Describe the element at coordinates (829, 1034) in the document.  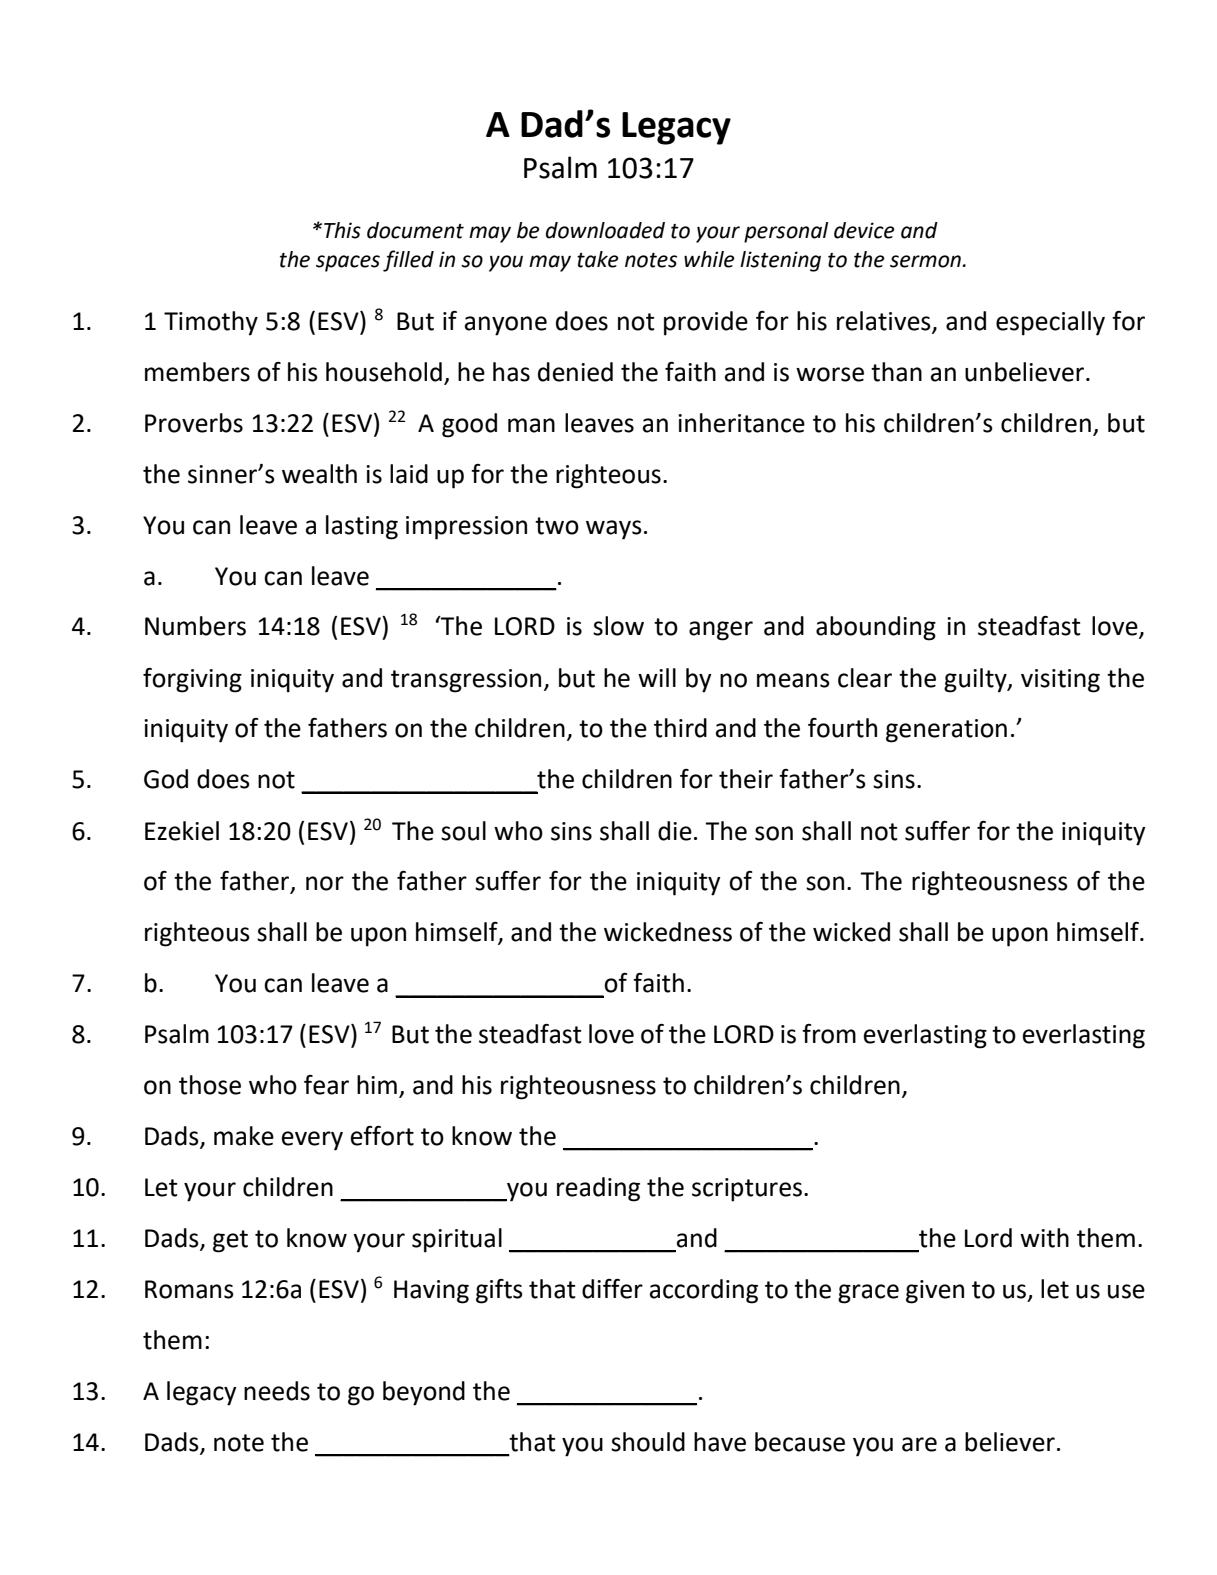
I see `from` at that location.
